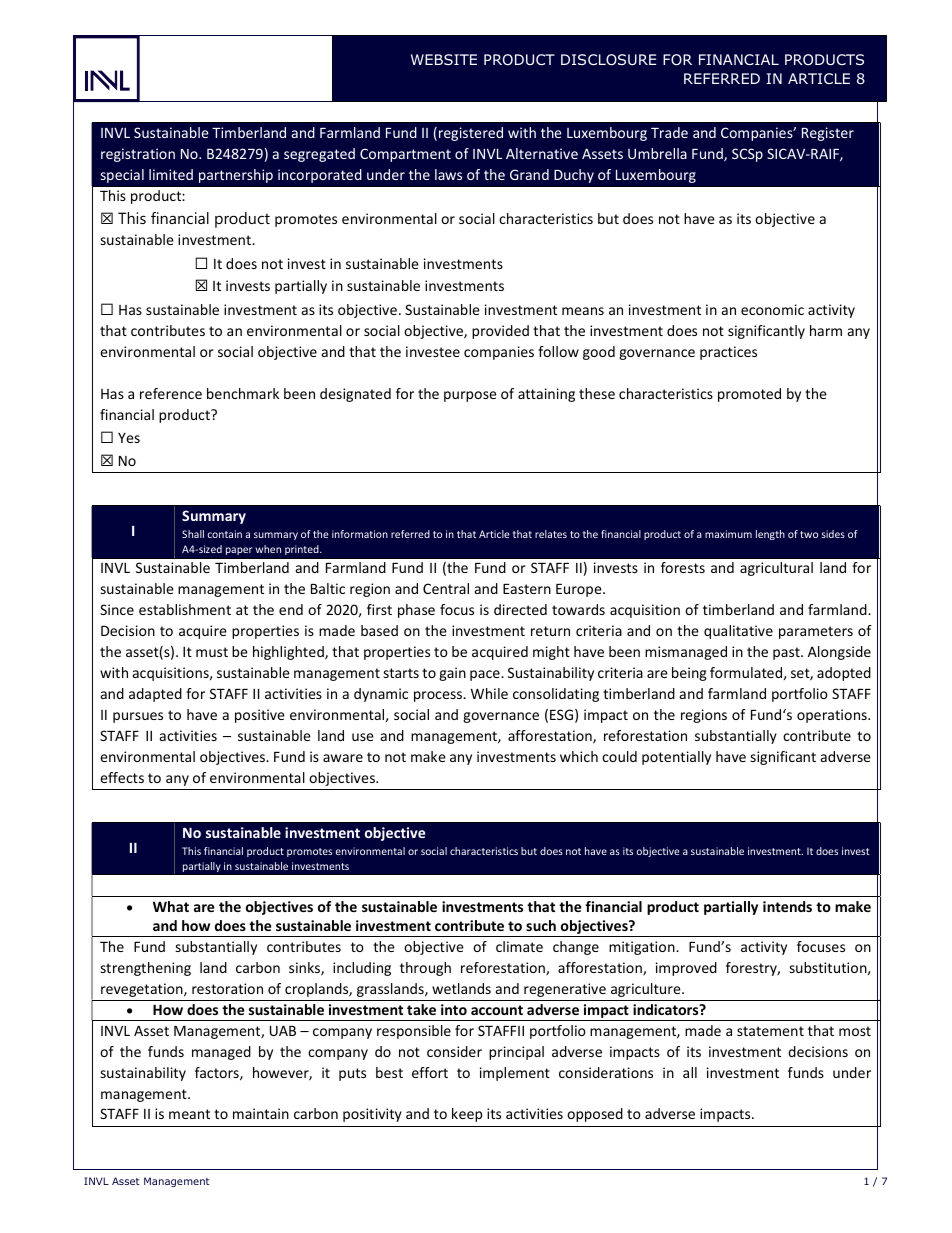 Image resolution: width=952 pixels, height=1233 pixels. Describe the element at coordinates (470, 396) in the screenshot. I see `purpose` at that location.
